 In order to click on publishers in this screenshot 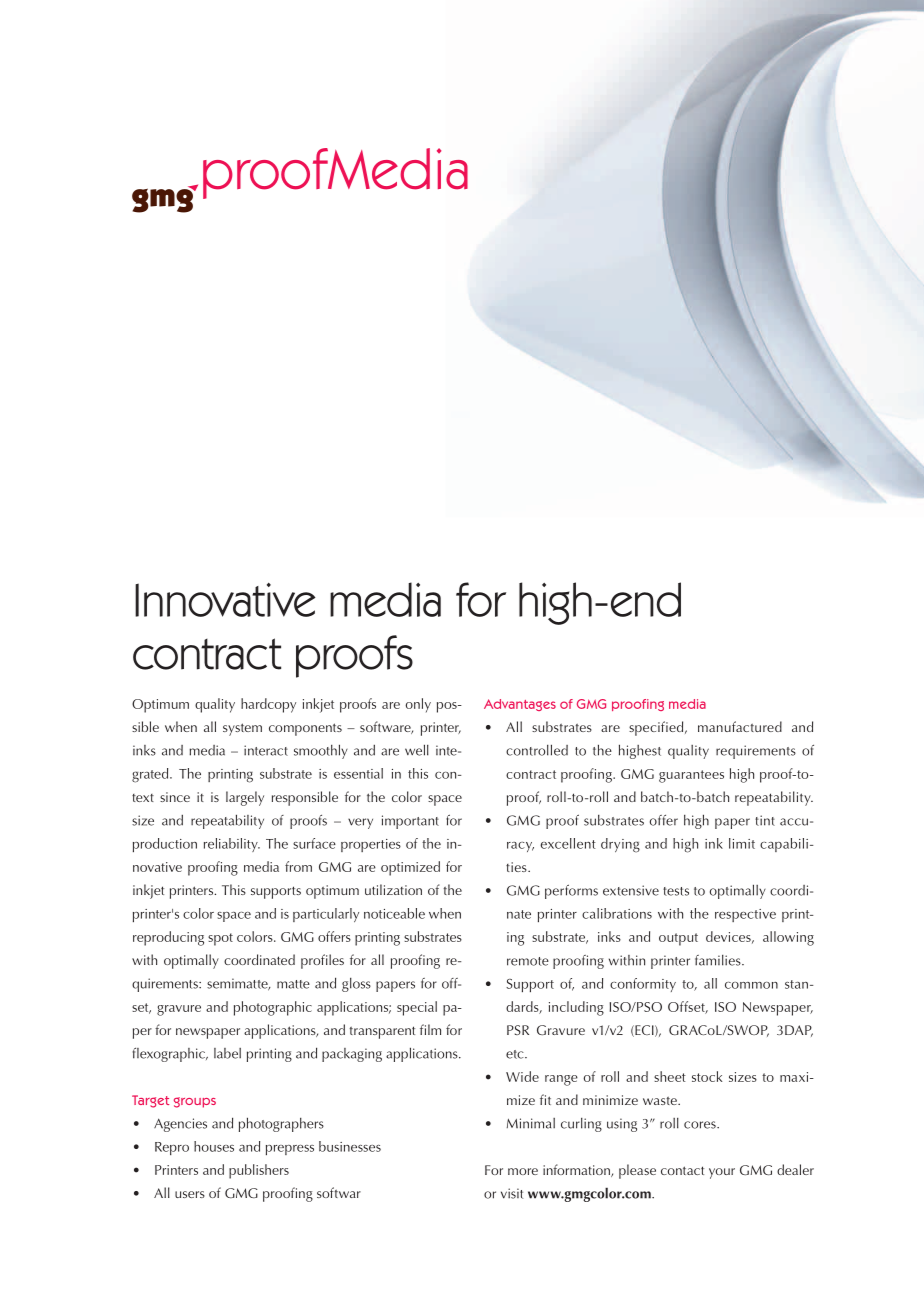, I will do `click(259, 1171)`.
